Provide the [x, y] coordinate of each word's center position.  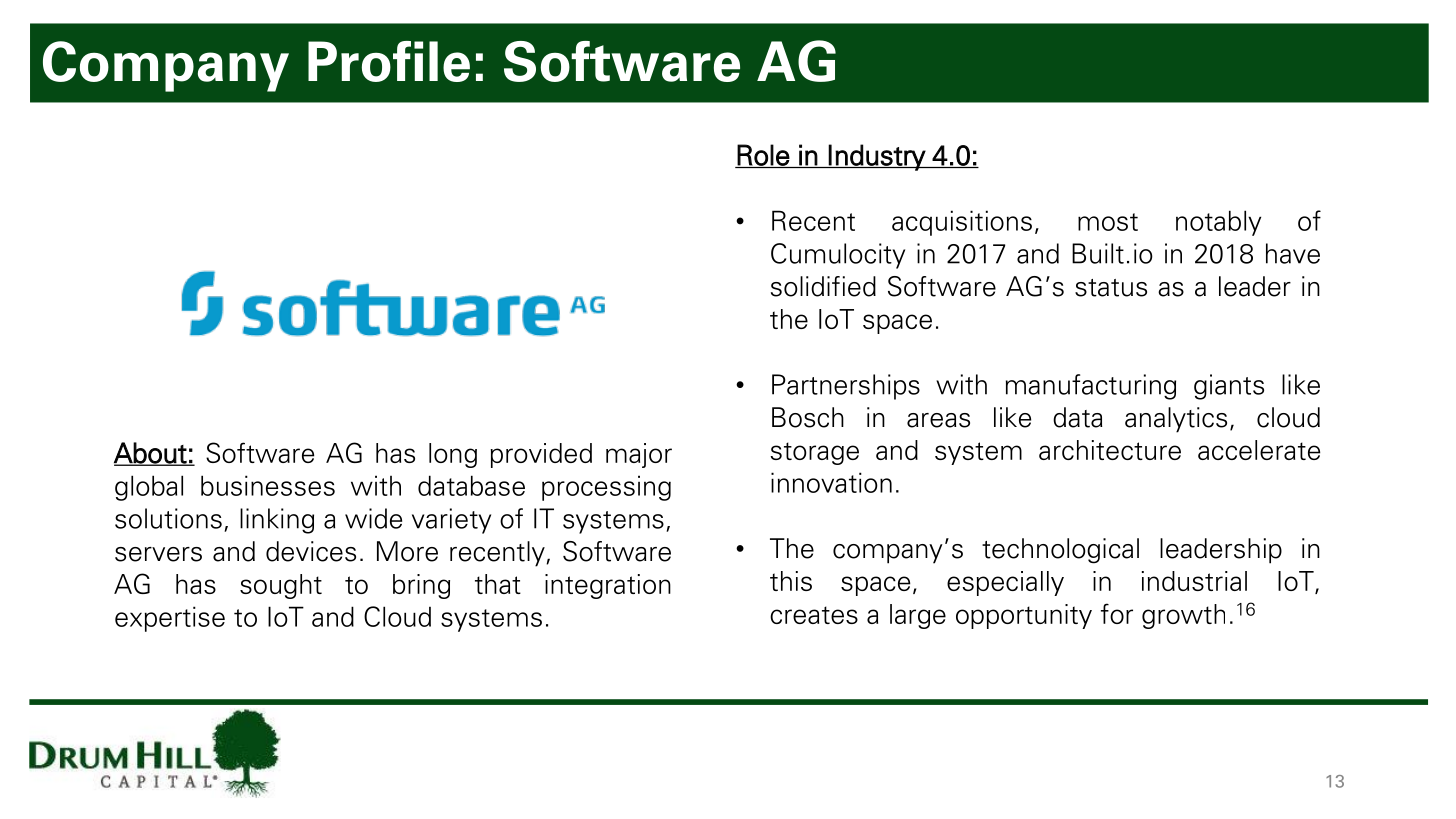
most [1108, 222]
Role [763, 156]
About [151, 454]
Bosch [808, 417]
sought [281, 586]
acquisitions [962, 223]
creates [814, 615]
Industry [877, 157]
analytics [1176, 420]
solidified [823, 286]
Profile [389, 61]
